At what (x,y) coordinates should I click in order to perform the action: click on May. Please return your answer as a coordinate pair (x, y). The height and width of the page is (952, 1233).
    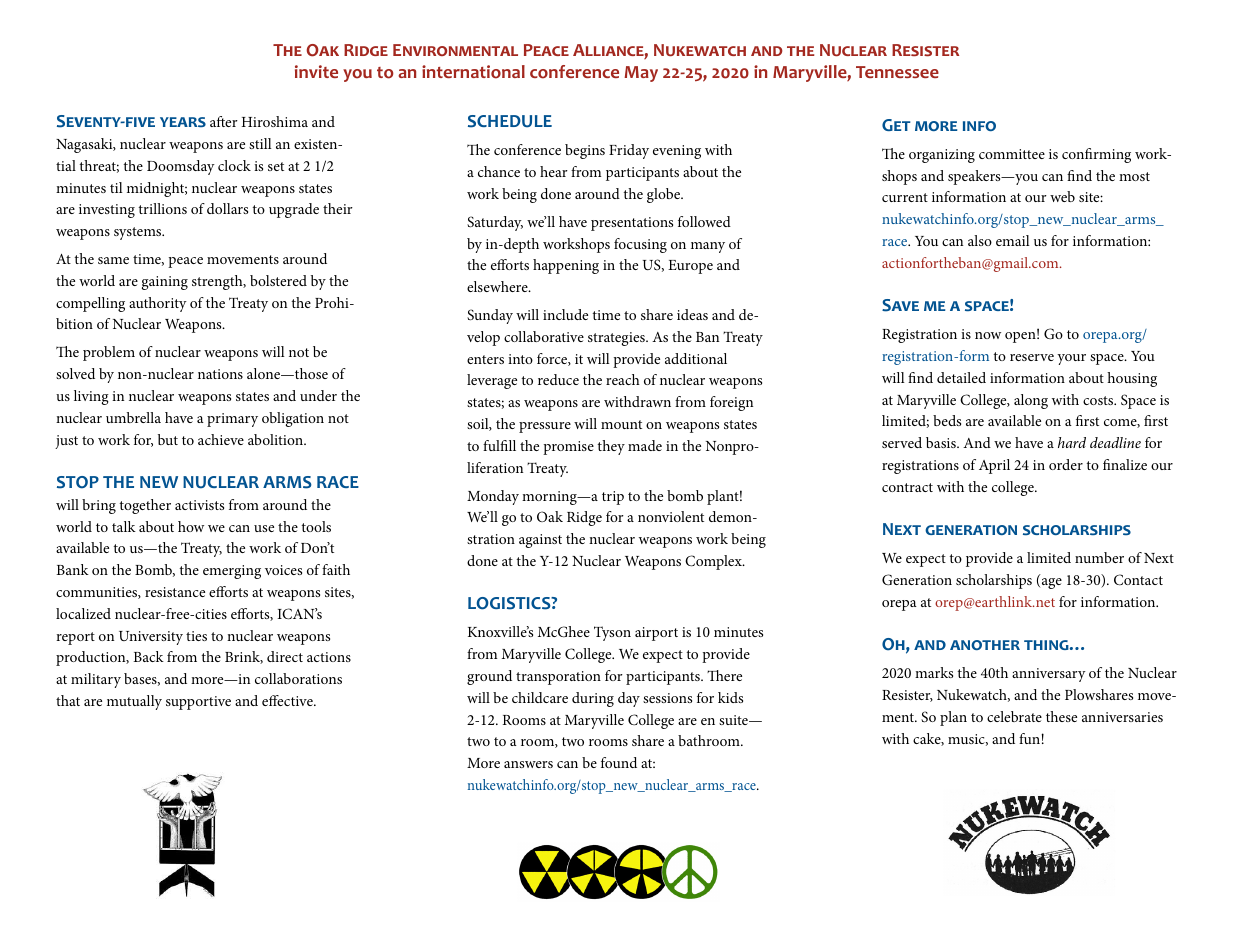
    Looking at the image, I should click on (641, 74).
